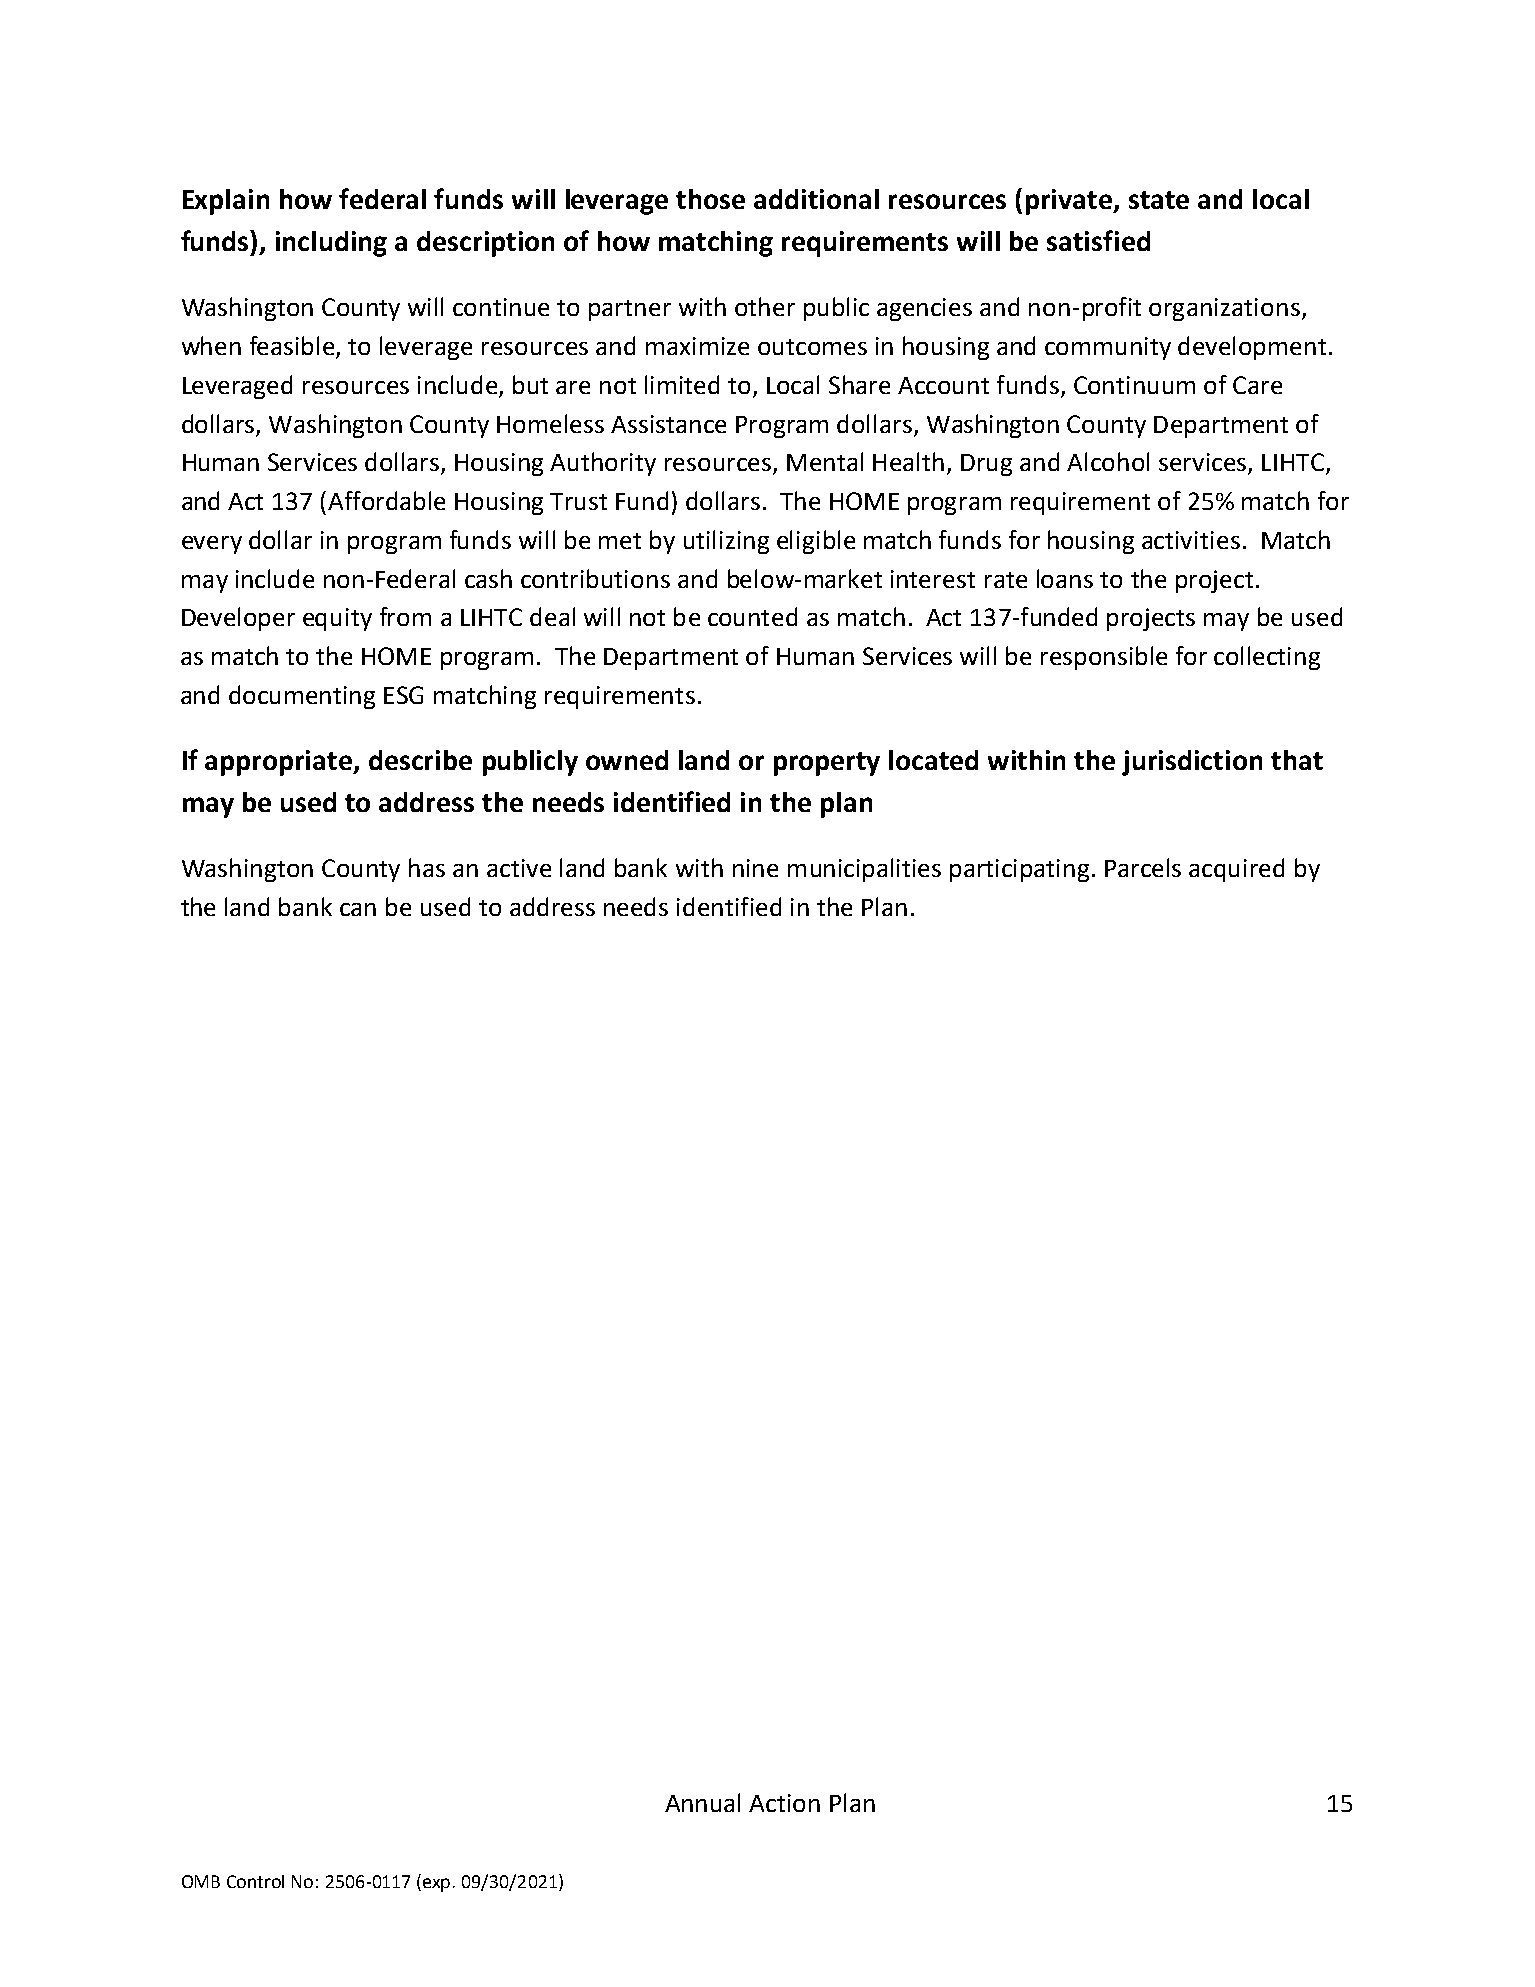  I want to click on can, so click(358, 909).
